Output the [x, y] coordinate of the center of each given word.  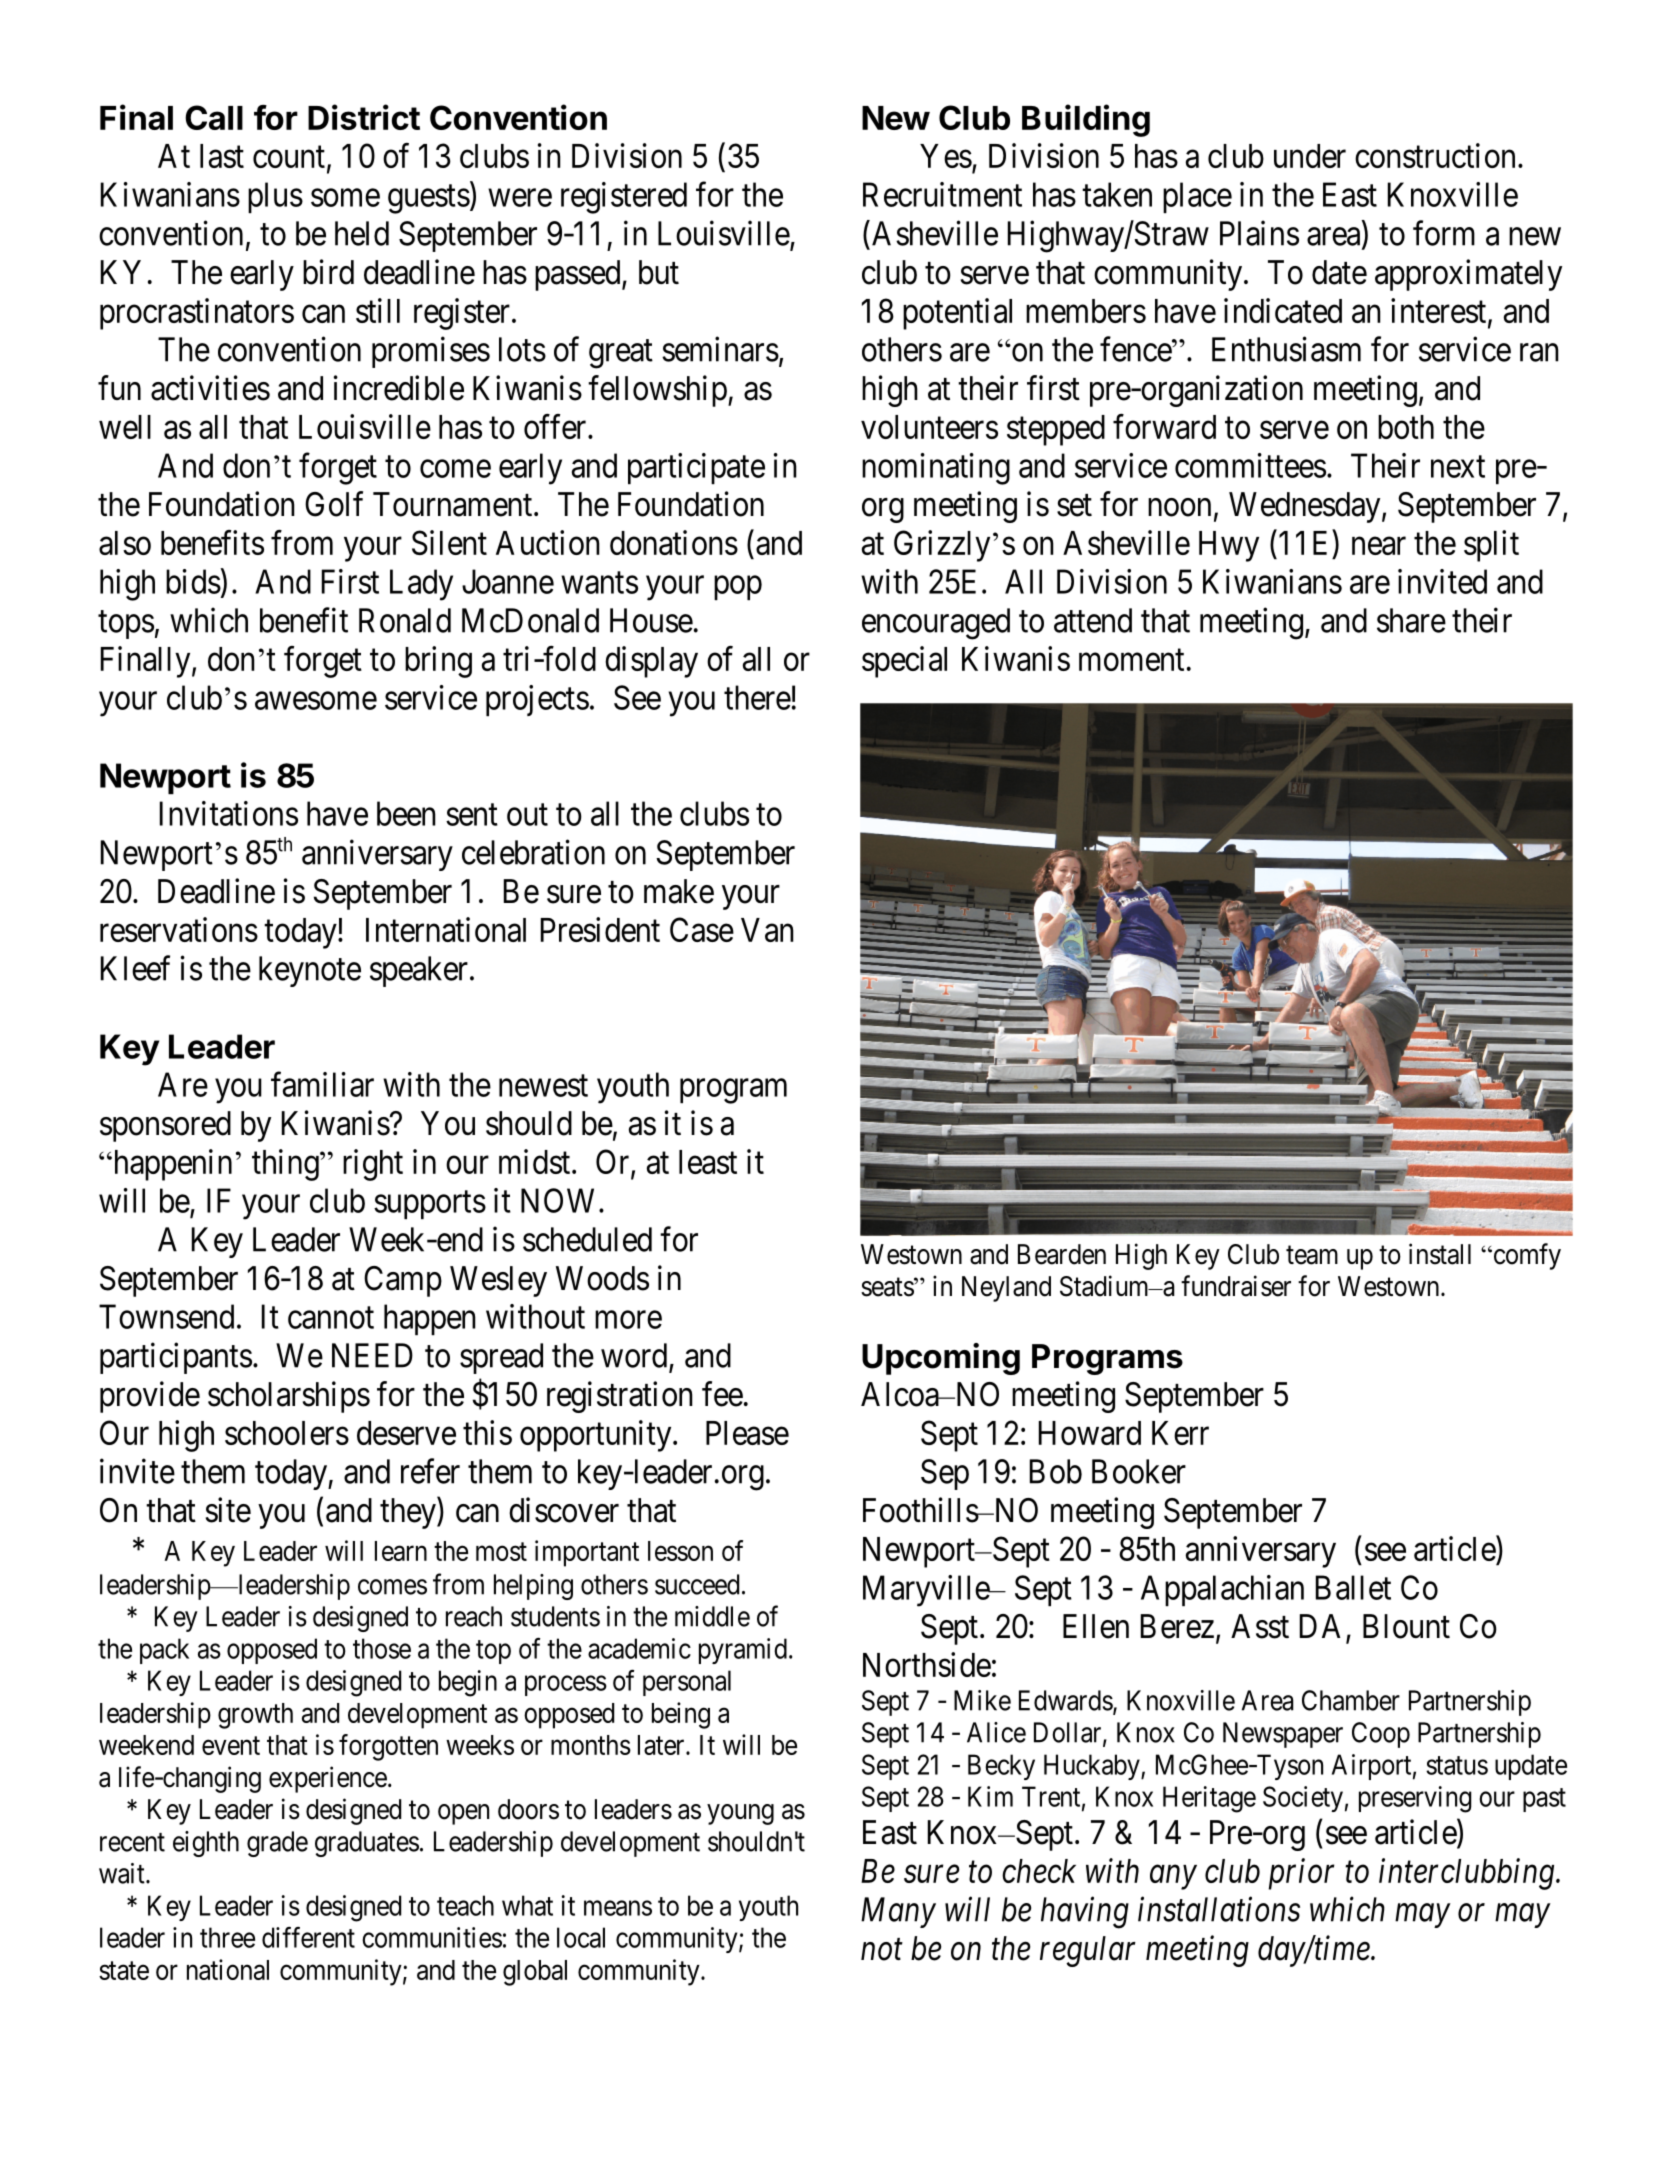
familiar [322, 1084]
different [308, 1937]
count [289, 157]
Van [767, 930]
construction [1435, 155]
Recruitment [942, 194]
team [1312, 1255]
